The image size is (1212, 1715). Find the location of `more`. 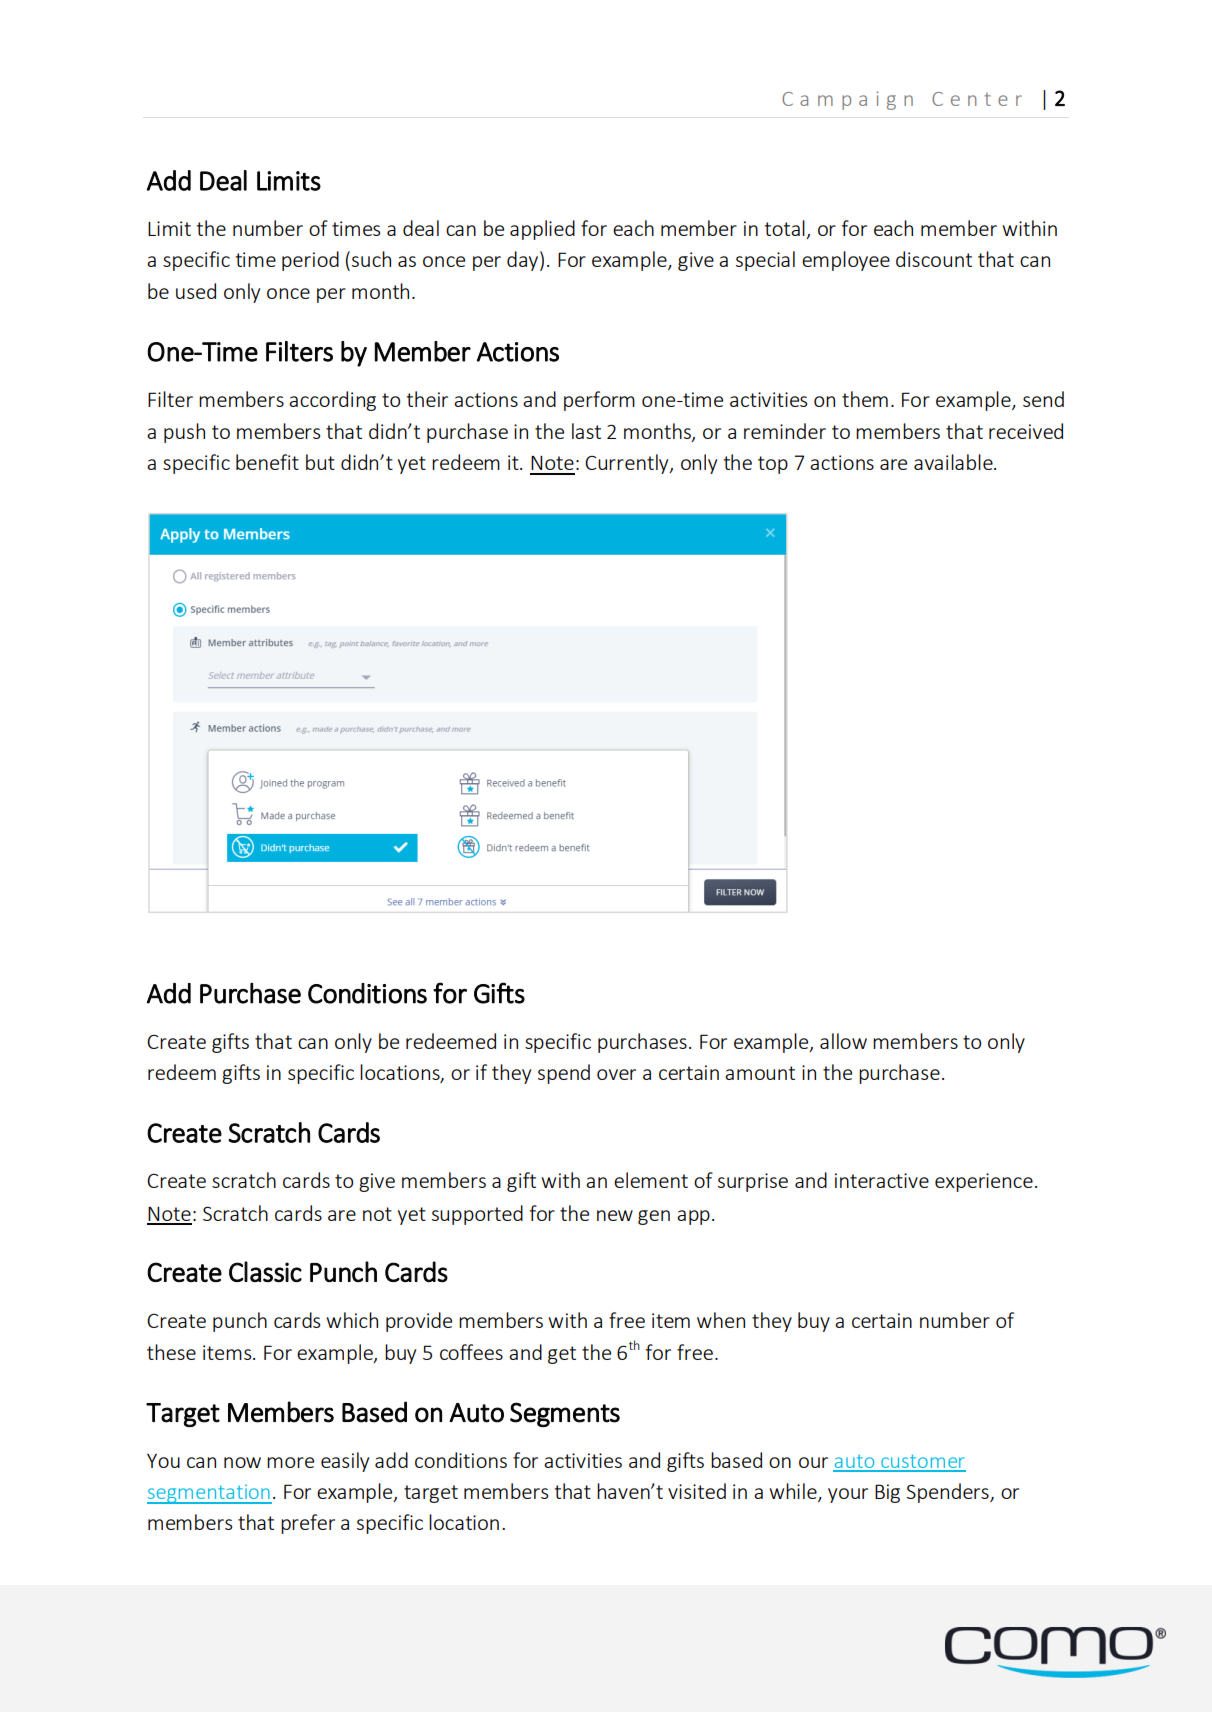

more is located at coordinates (290, 1462).
